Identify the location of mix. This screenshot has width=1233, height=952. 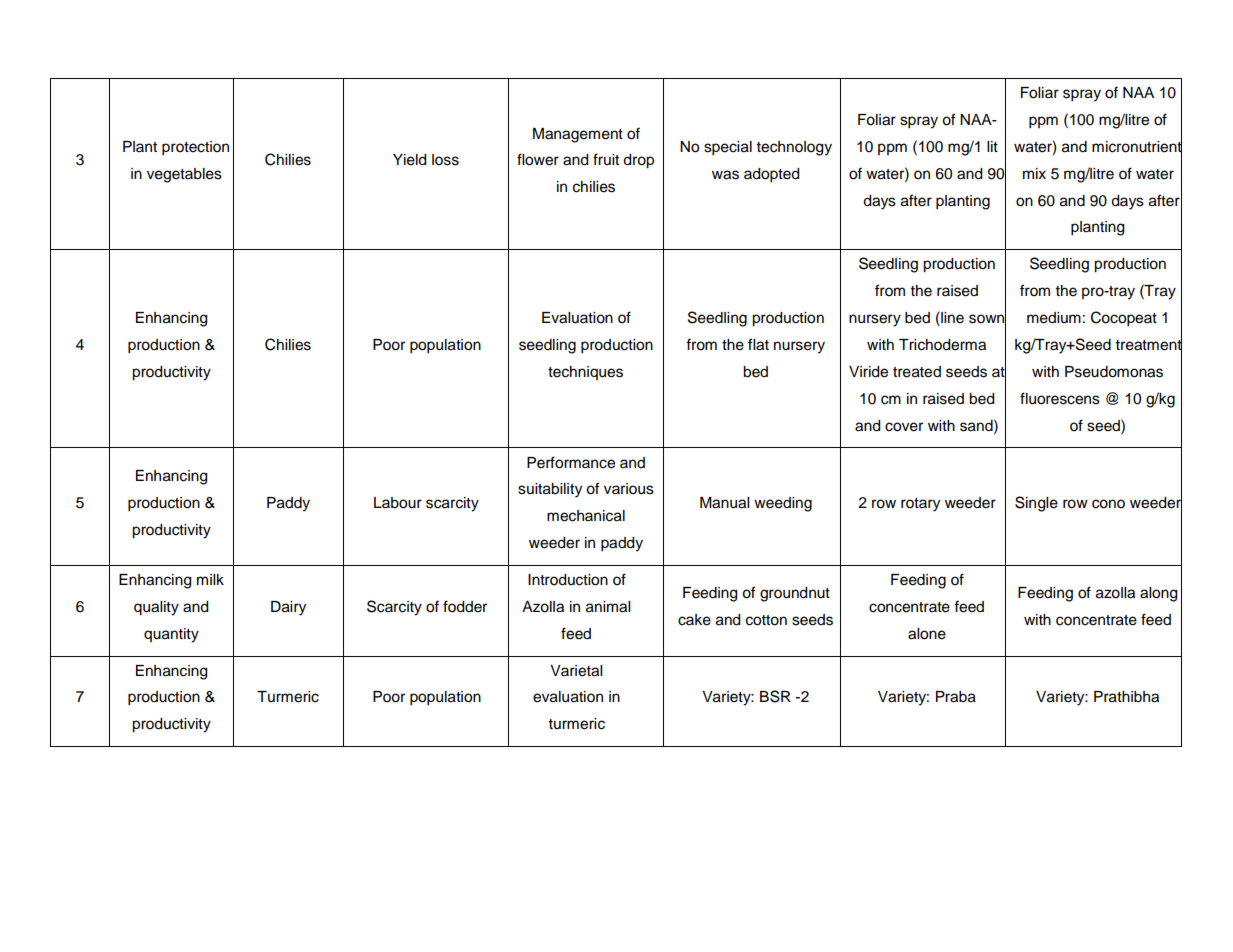
(1034, 173).
